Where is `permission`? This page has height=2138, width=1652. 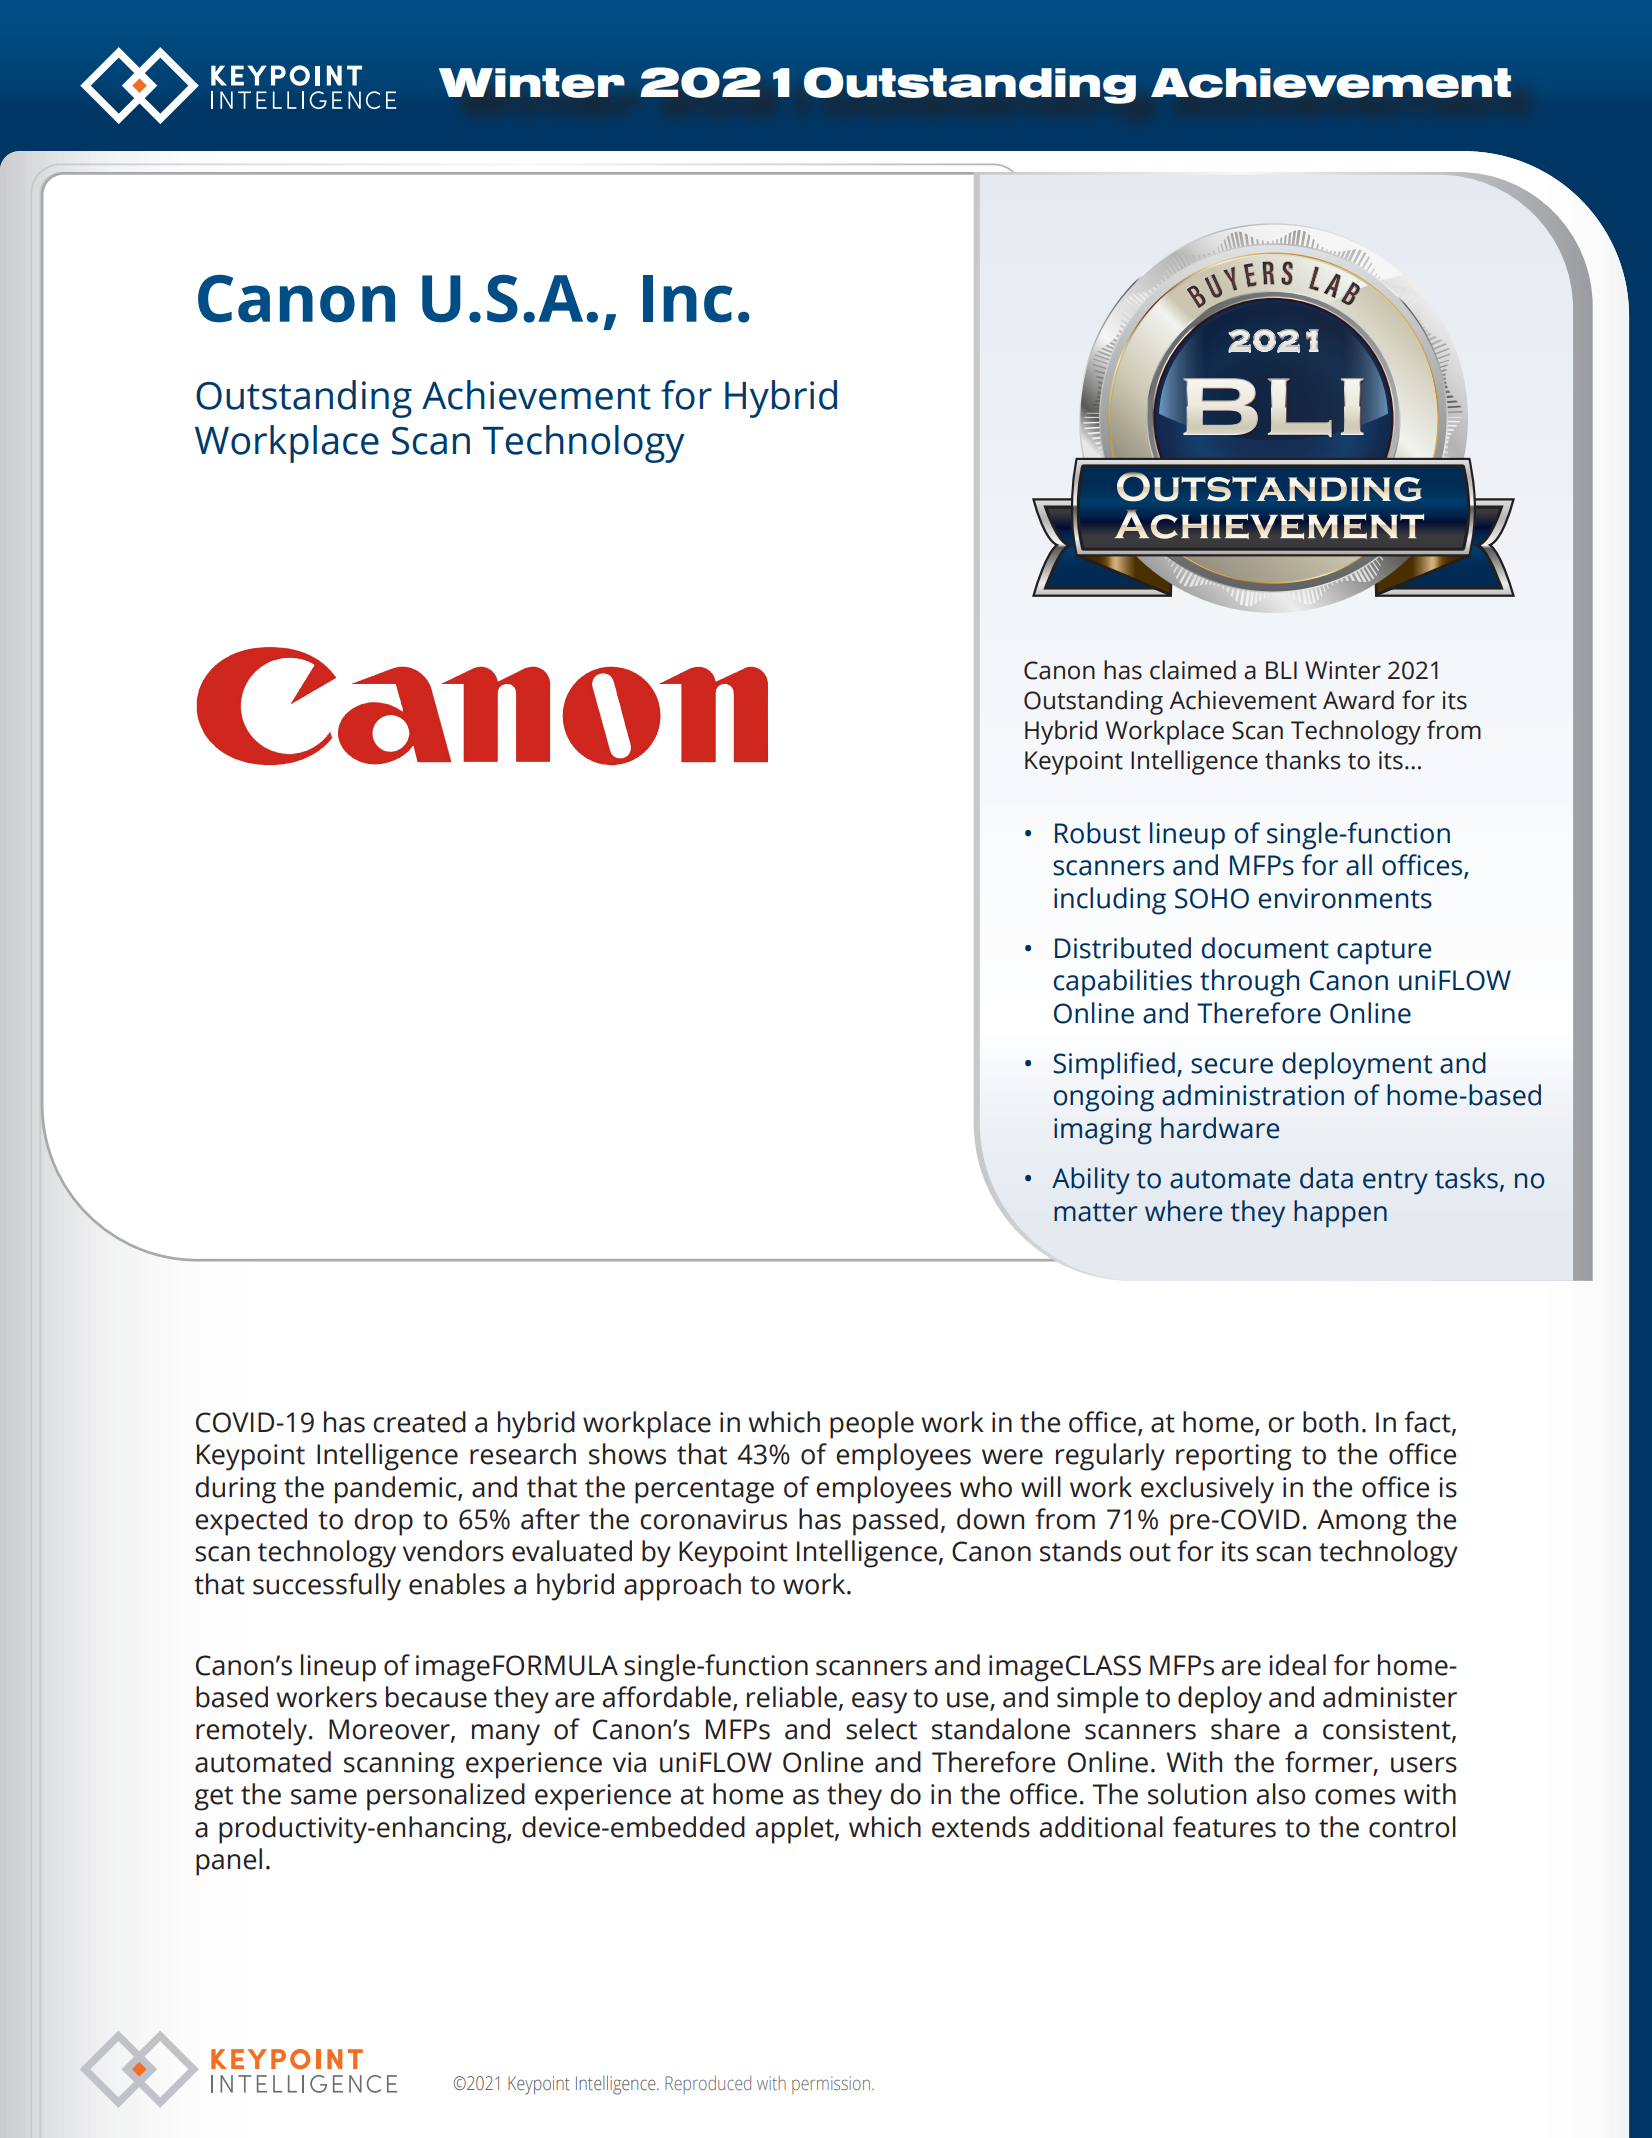 permission is located at coordinates (831, 2085).
